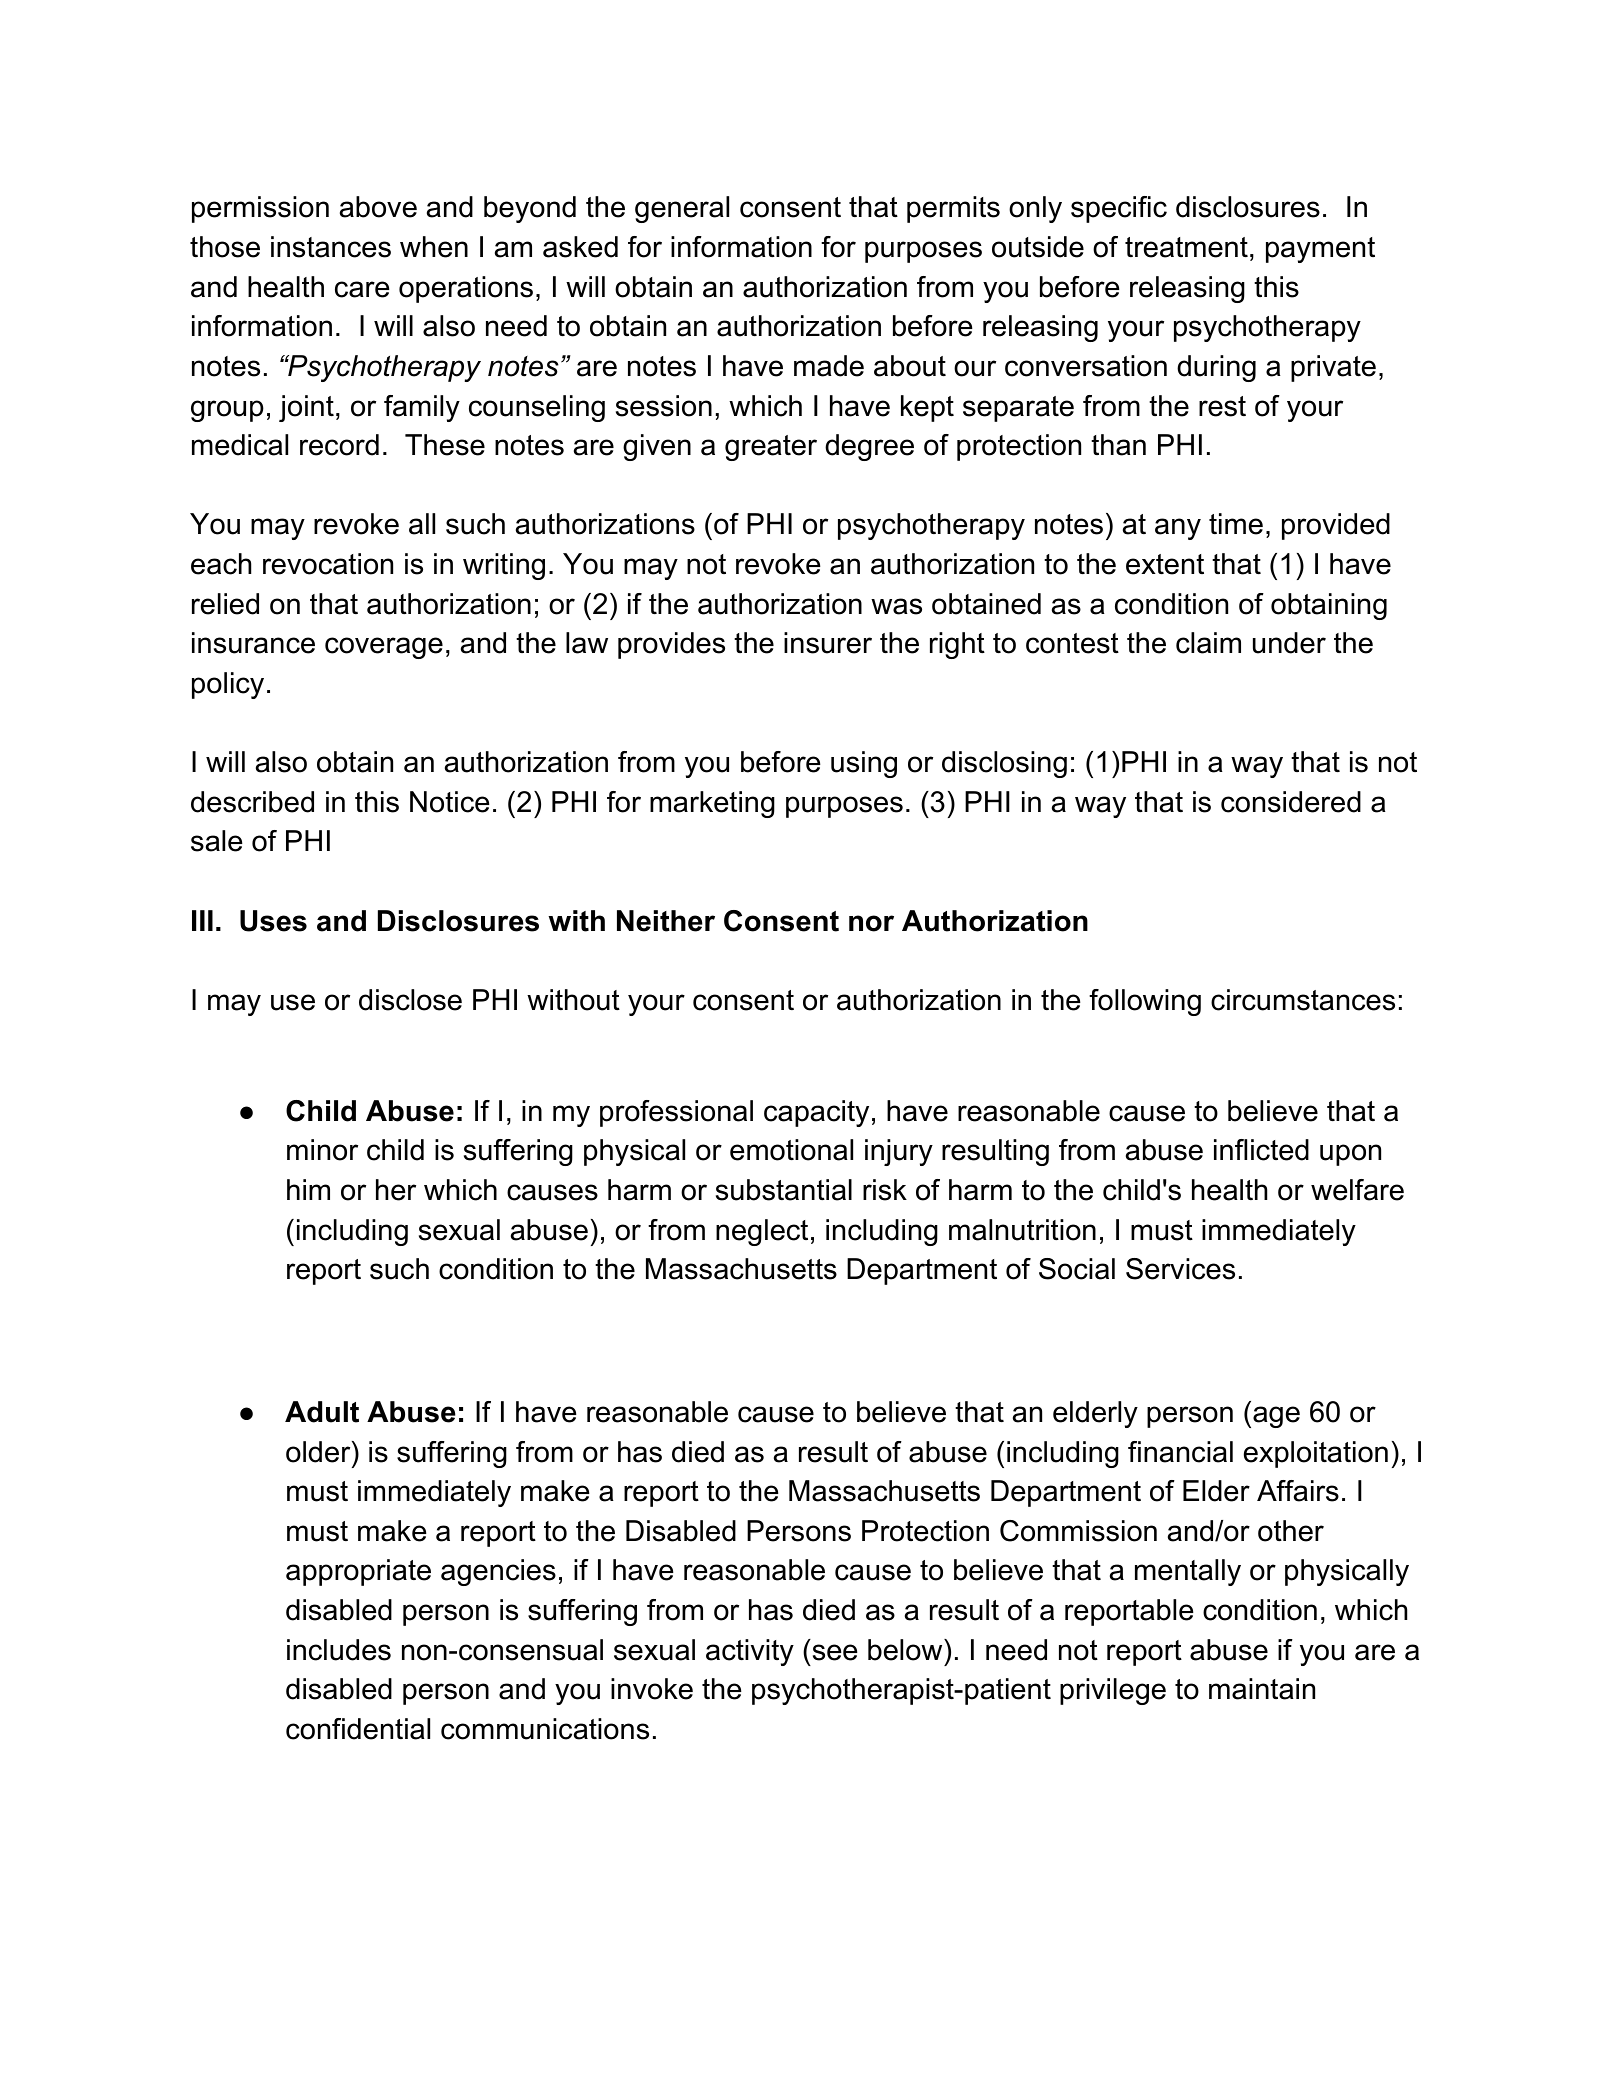  I want to click on treatment, so click(1186, 247).
